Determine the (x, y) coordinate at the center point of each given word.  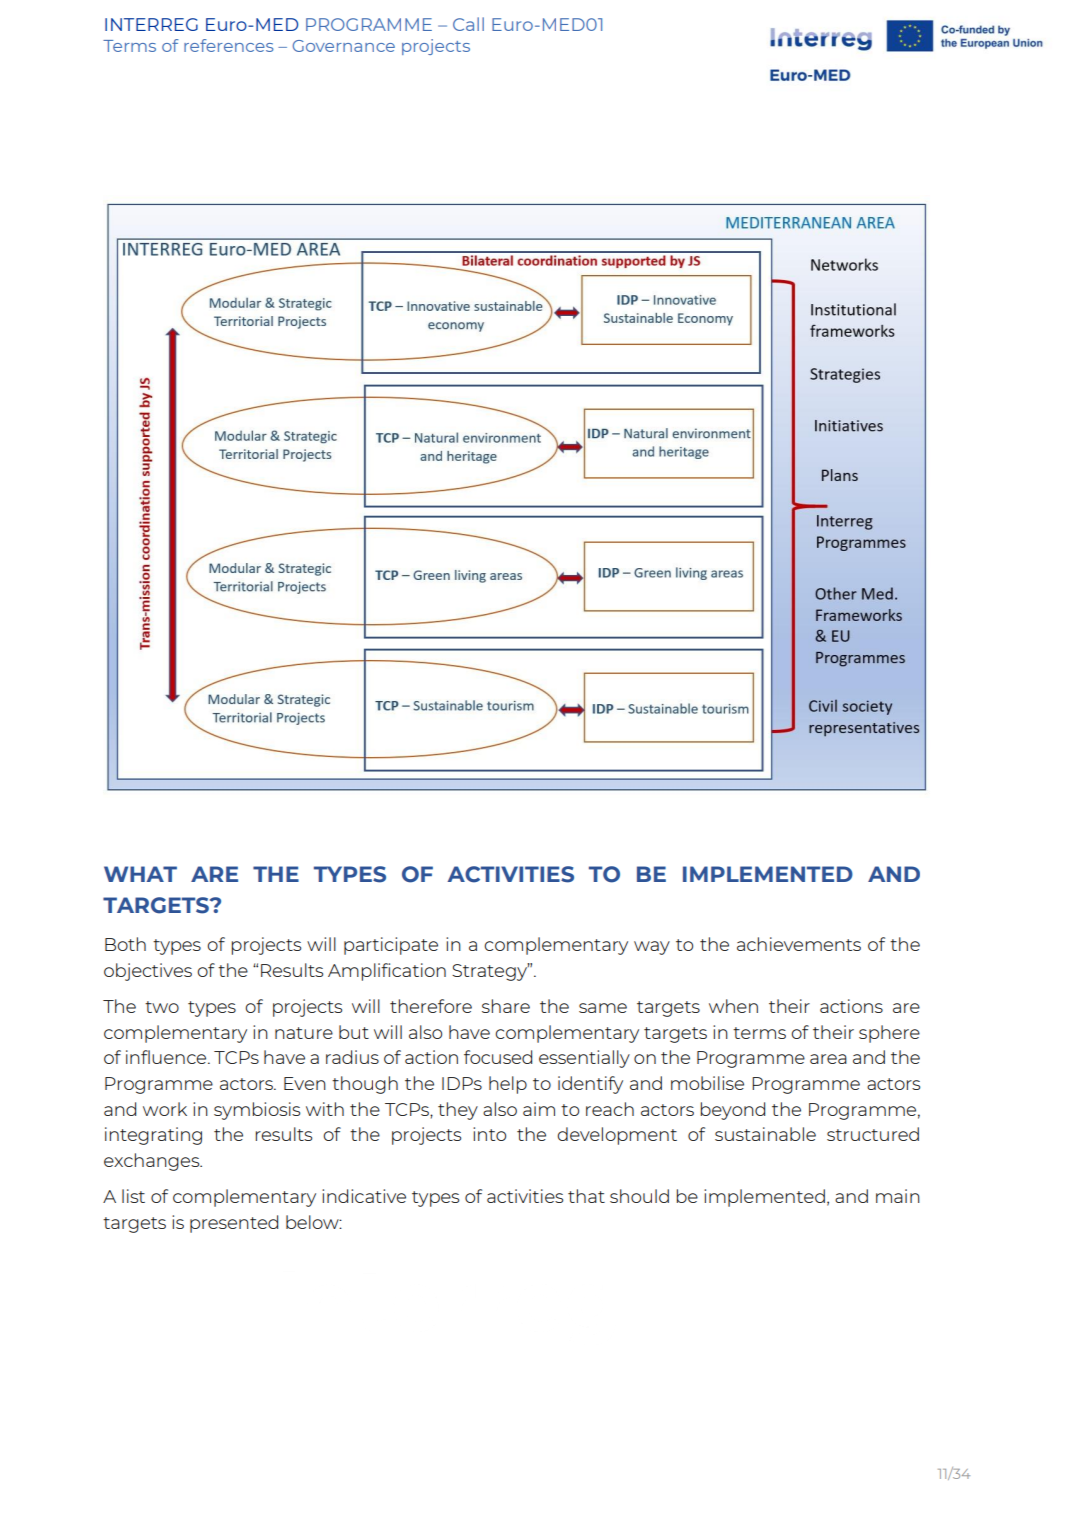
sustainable (765, 1134)
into (489, 1134)
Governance (344, 46)
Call (468, 24)
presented (234, 1224)
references (229, 45)
